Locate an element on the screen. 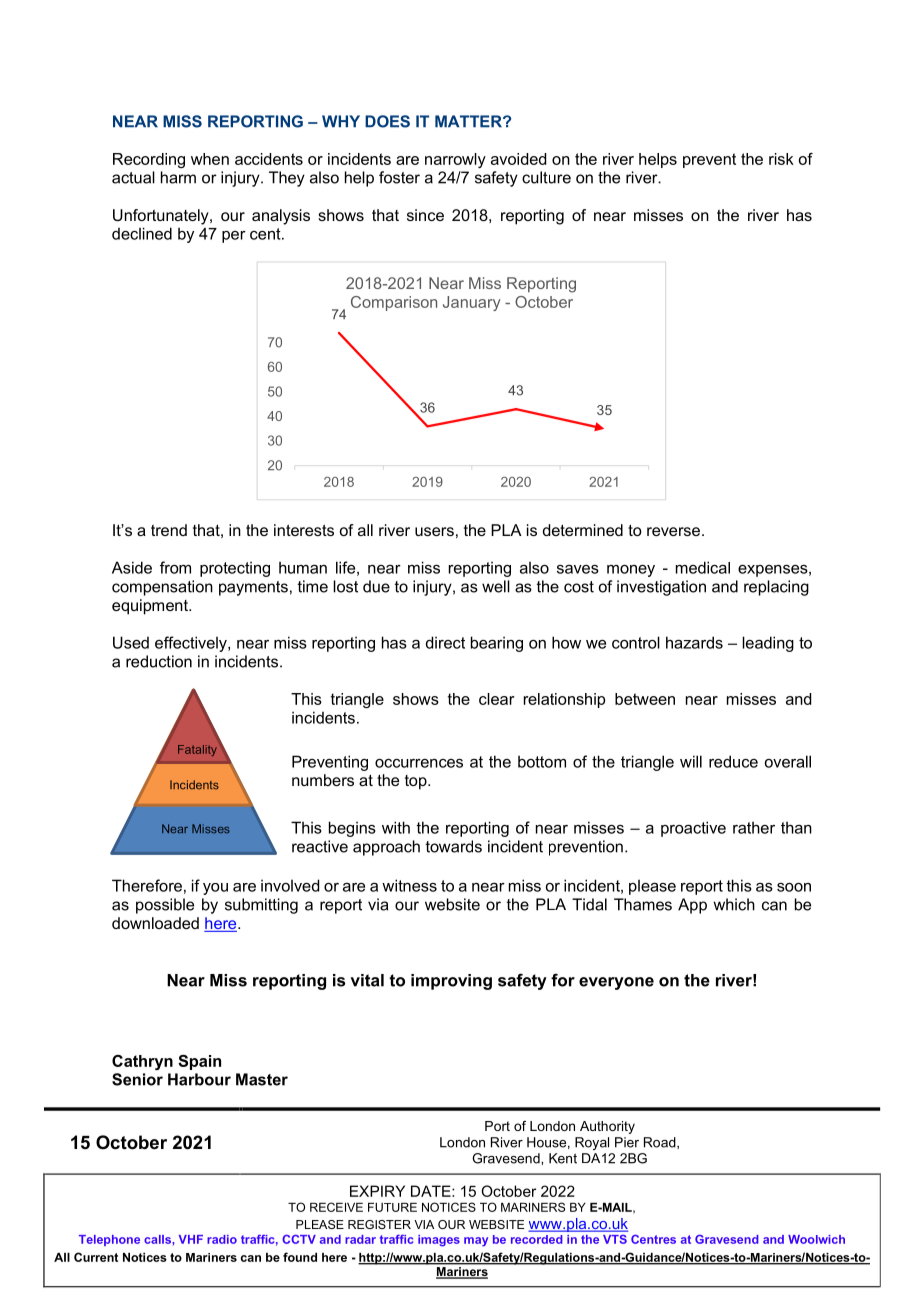  VHF is located at coordinates (191, 1239).
